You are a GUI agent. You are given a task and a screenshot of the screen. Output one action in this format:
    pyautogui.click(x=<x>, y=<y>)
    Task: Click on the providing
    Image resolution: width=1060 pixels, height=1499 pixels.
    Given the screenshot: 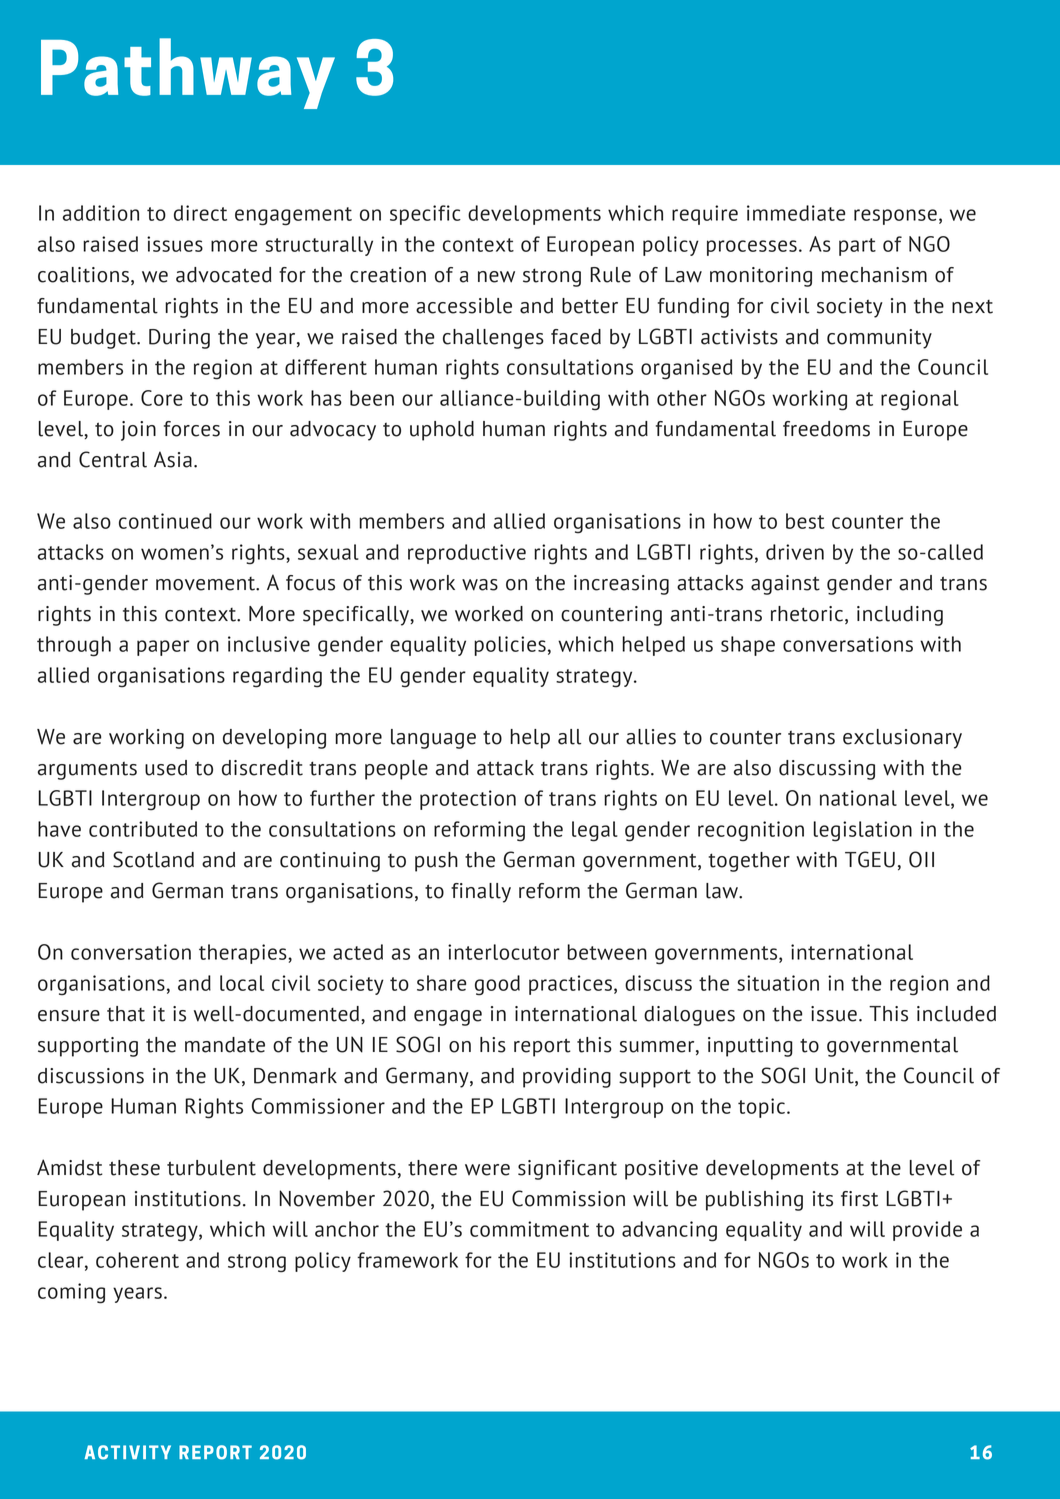 What is the action you would take?
    pyautogui.click(x=567, y=1078)
